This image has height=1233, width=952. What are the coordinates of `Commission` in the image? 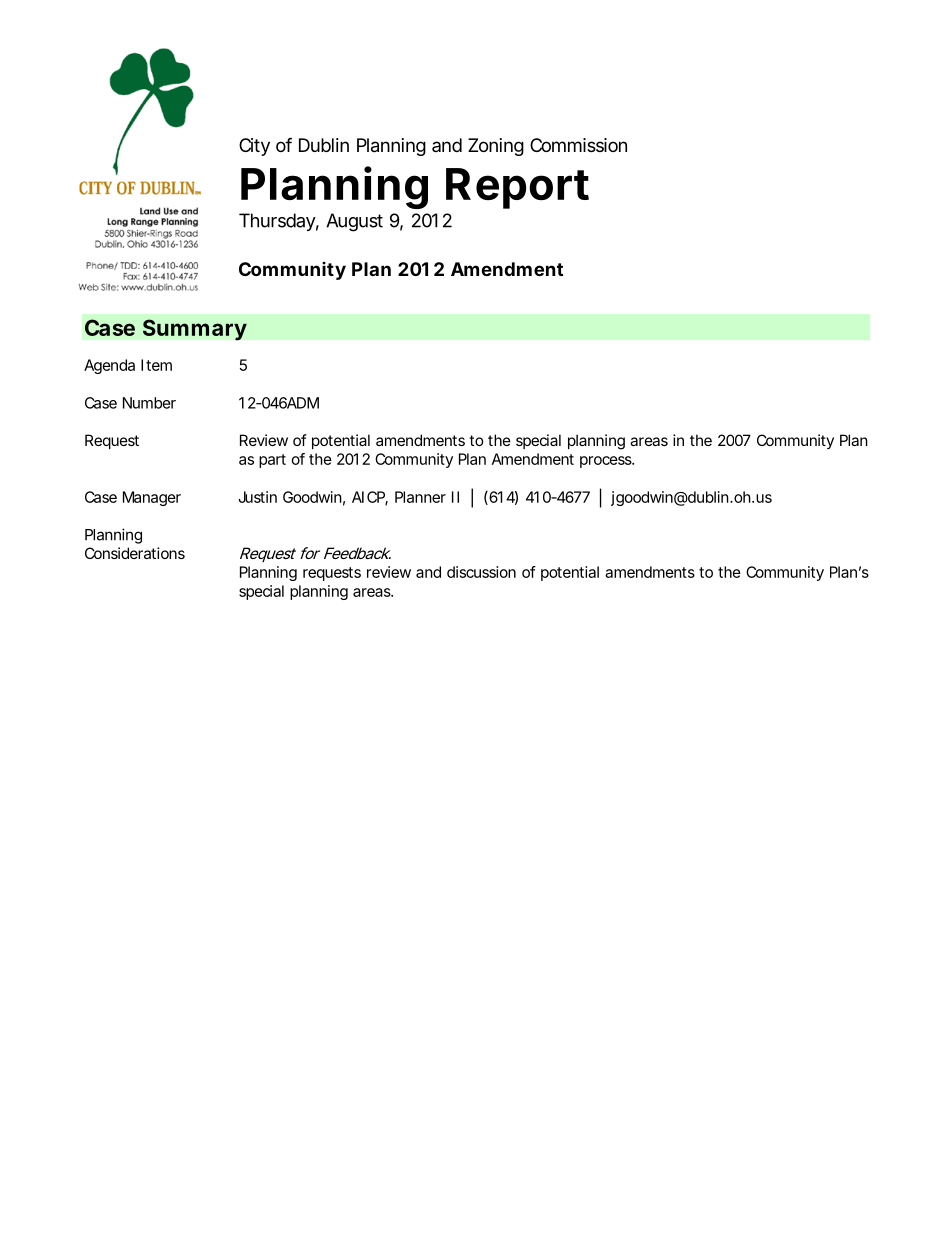 It's located at (578, 145).
